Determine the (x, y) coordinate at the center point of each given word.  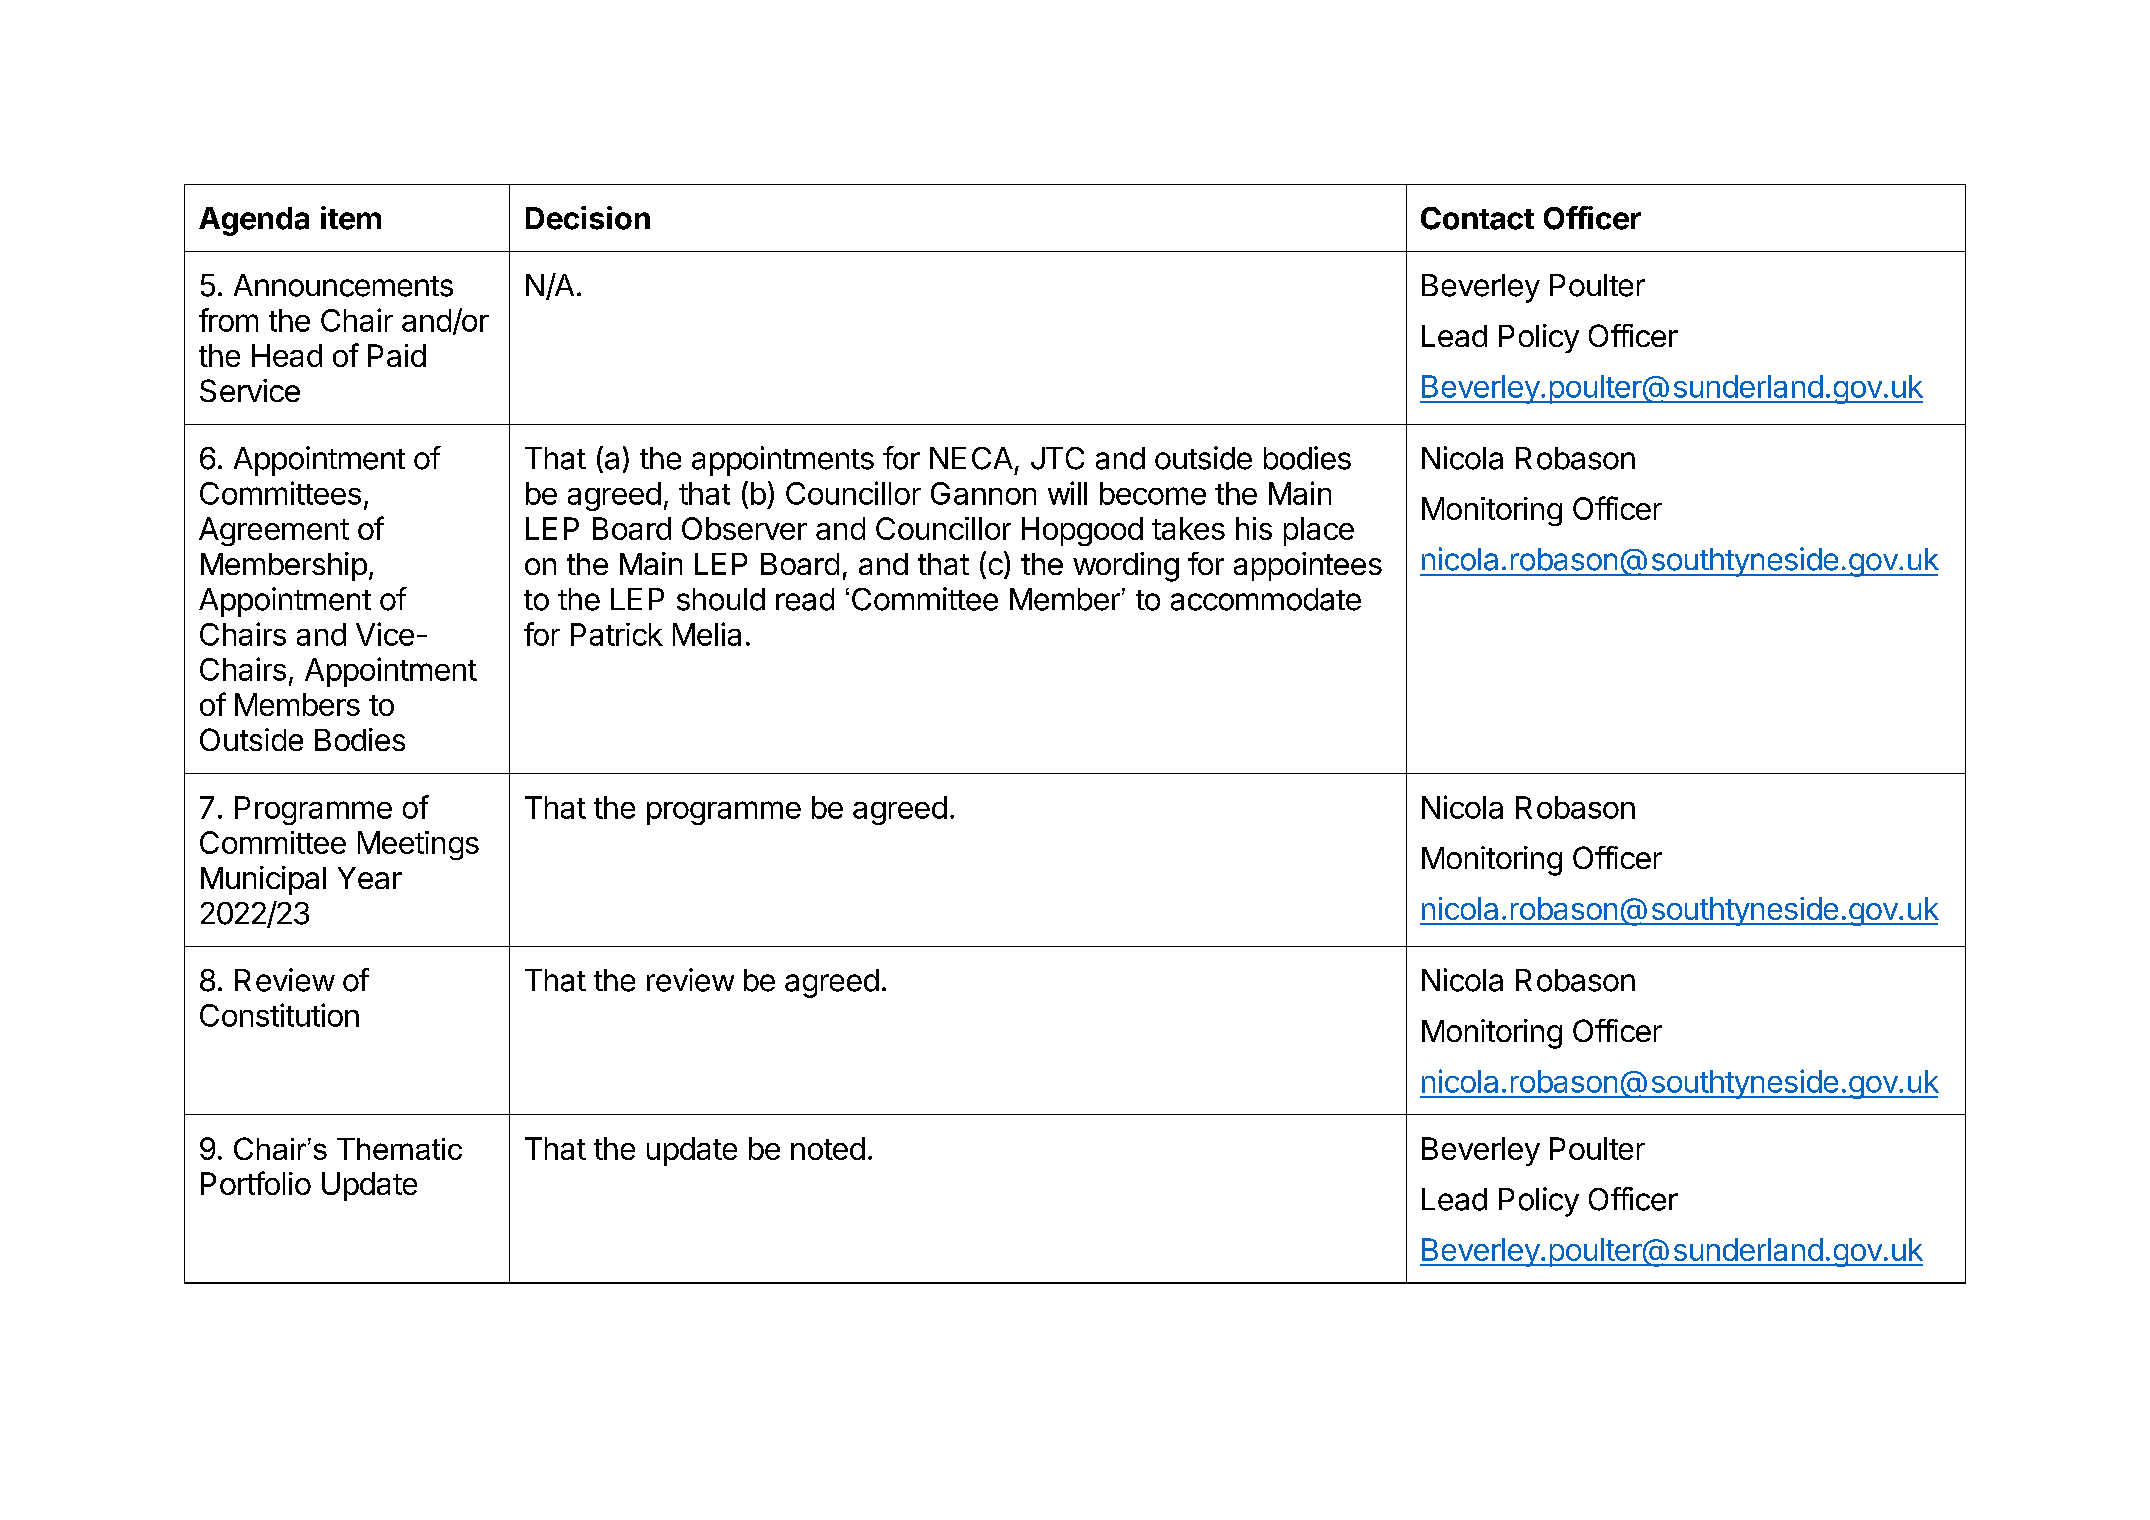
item (351, 218)
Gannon (983, 493)
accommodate (1266, 599)
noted (828, 1148)
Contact (1477, 218)
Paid (397, 355)
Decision (588, 218)
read (805, 599)
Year (370, 878)
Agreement (274, 531)
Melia (707, 634)
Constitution (279, 1015)
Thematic (399, 1149)
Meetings (418, 845)
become (1153, 493)
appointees (1308, 566)
